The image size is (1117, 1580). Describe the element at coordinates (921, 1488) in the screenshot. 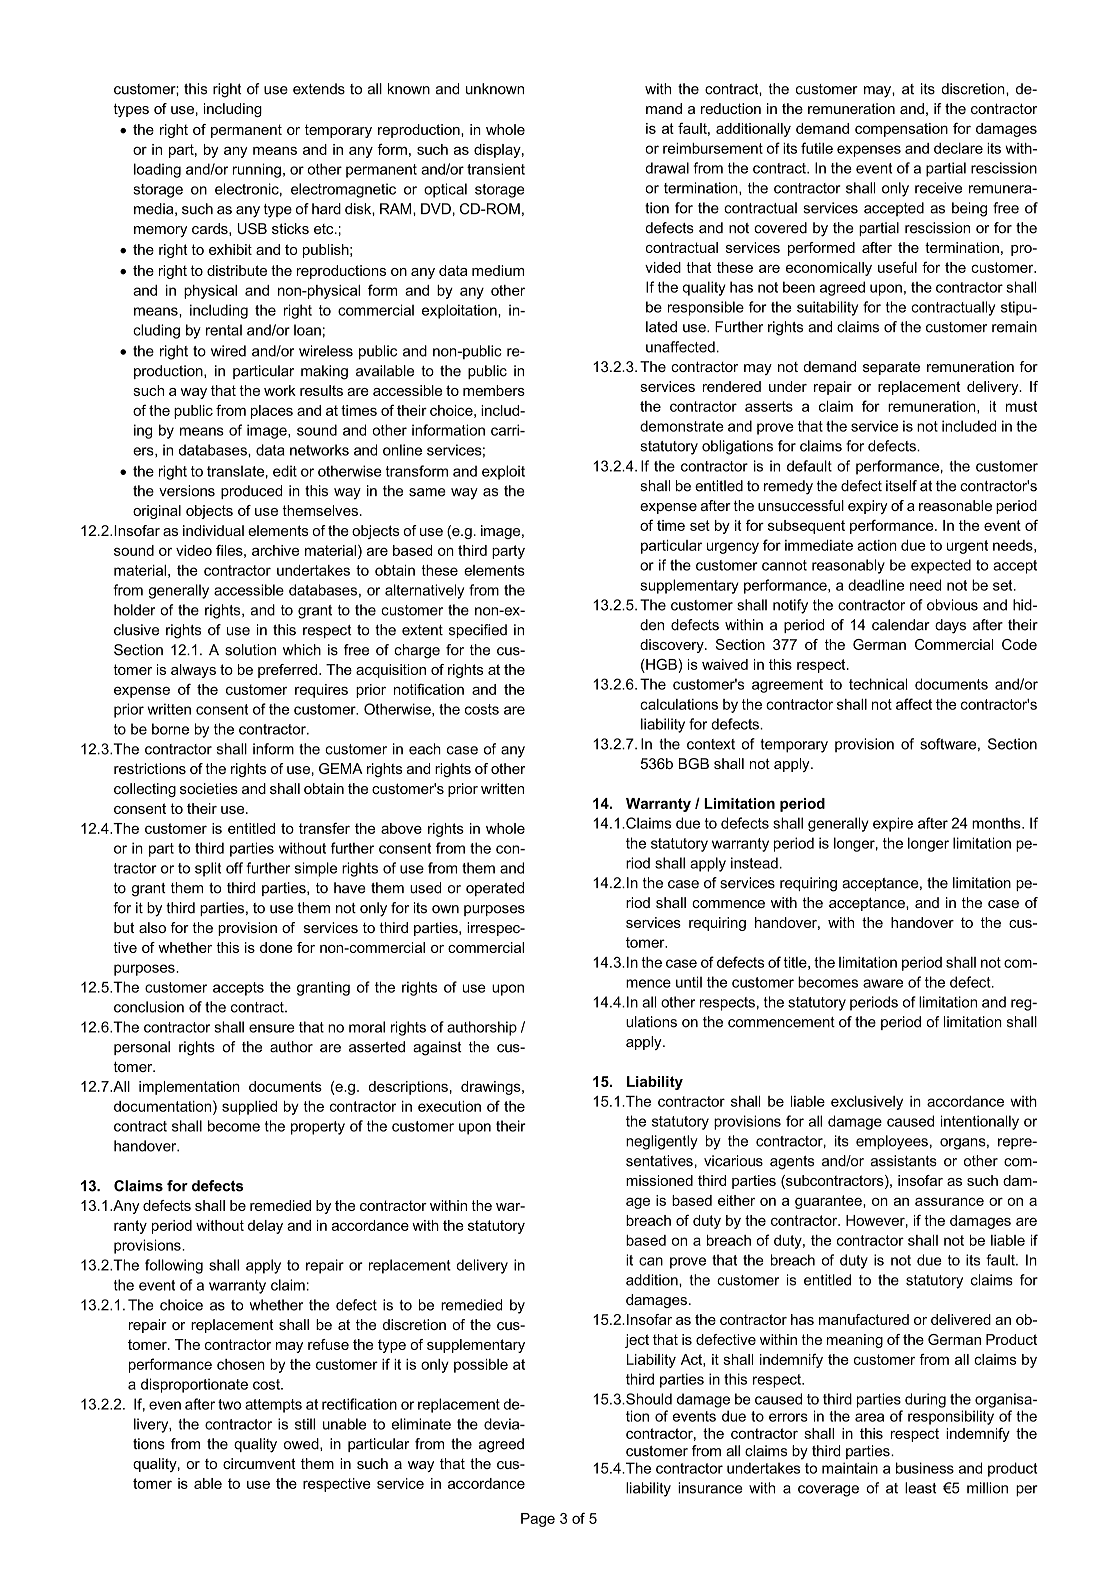

I see `least` at that location.
